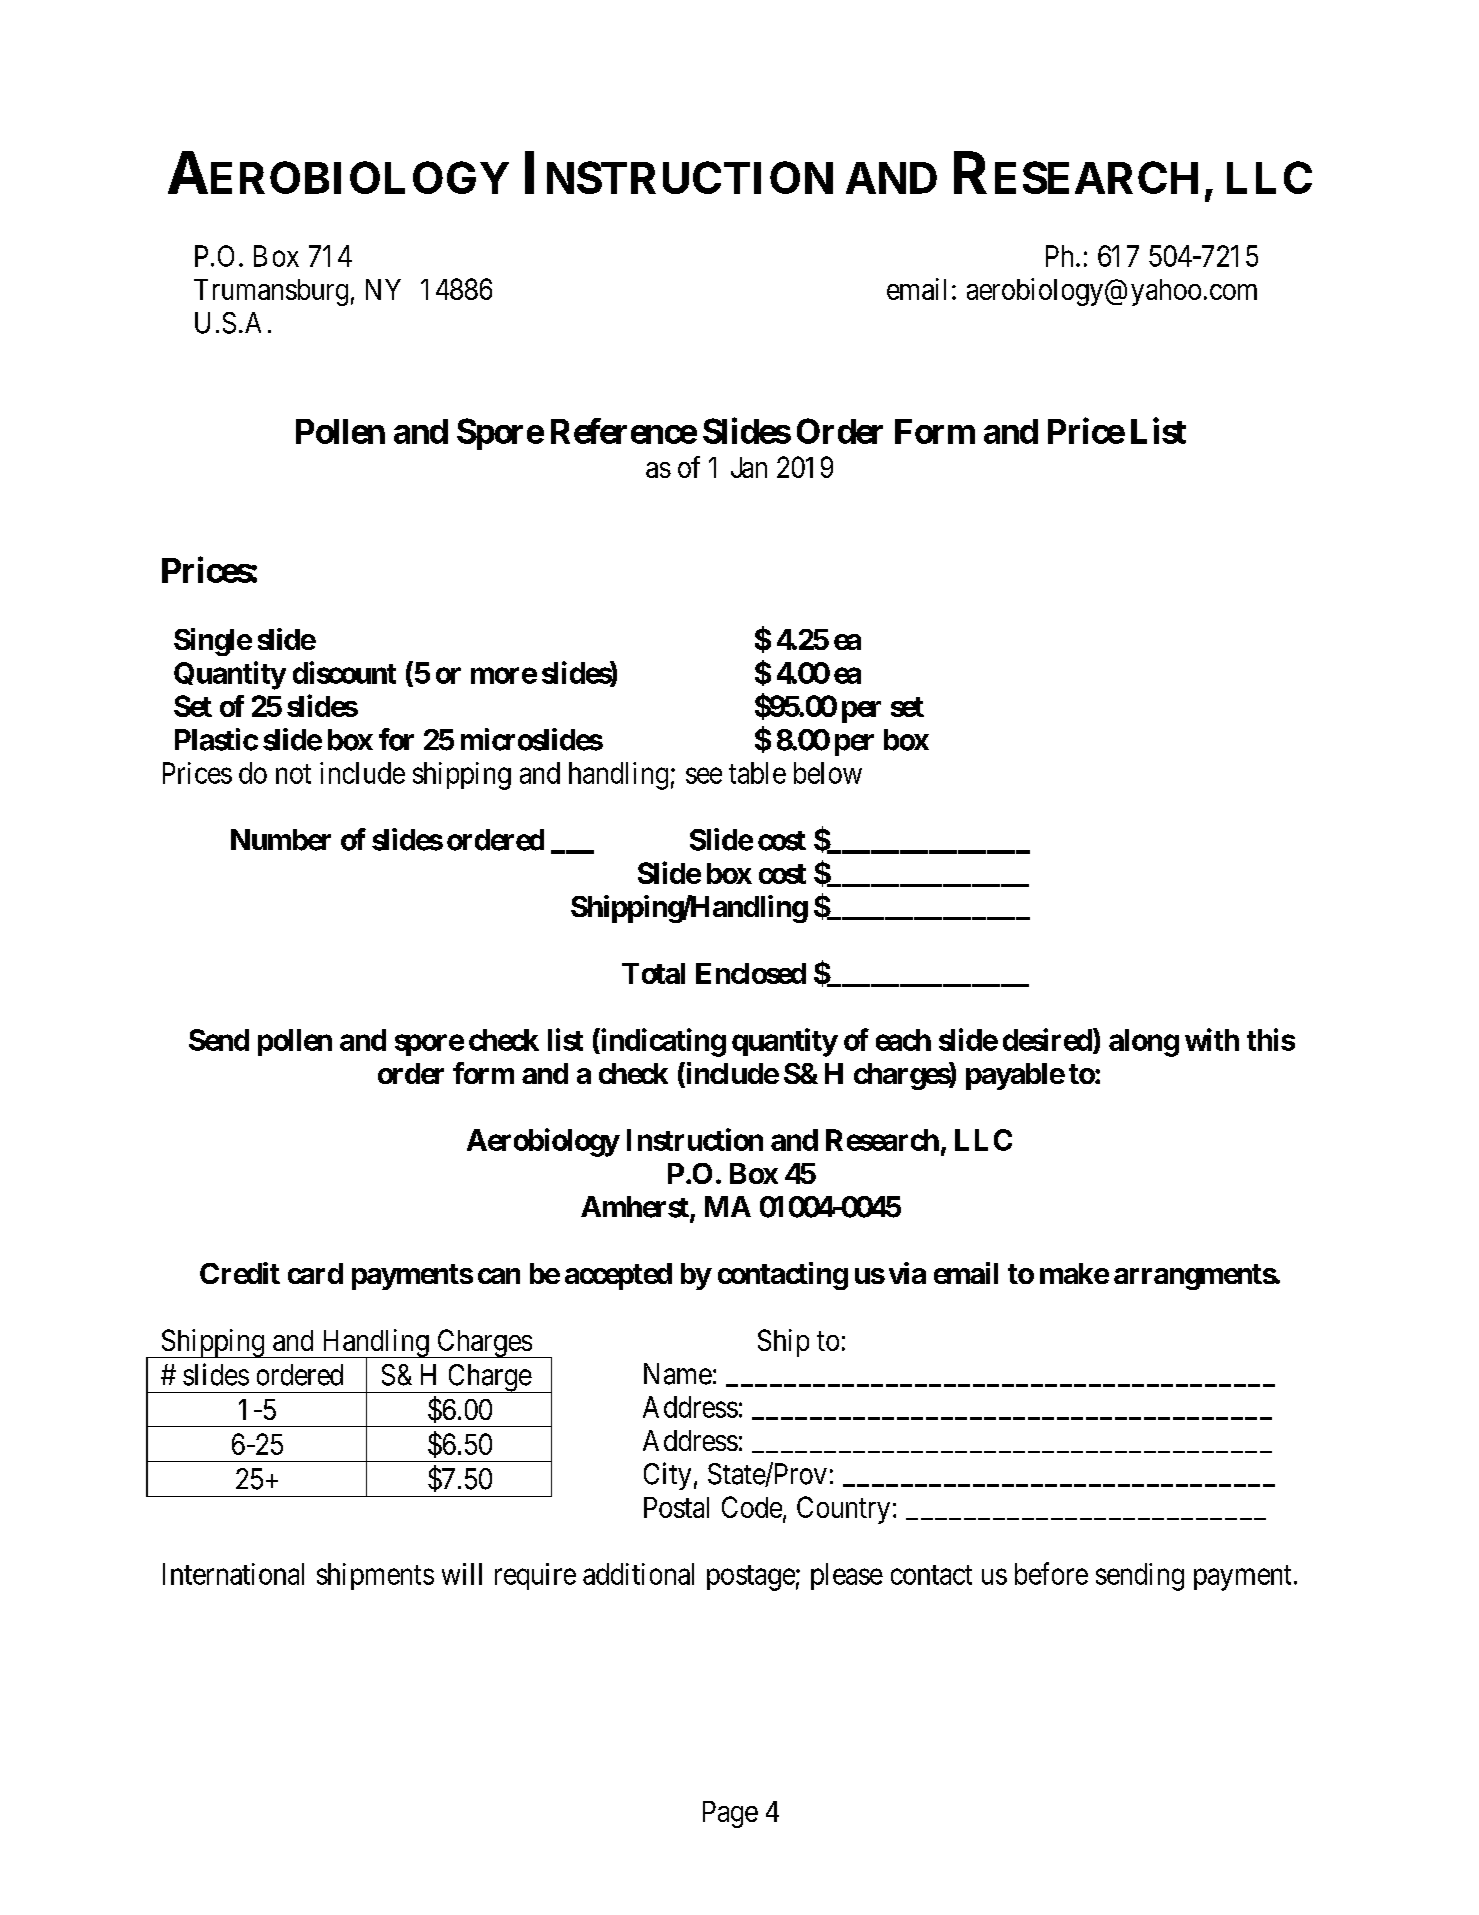  Describe the element at coordinates (636, 1208) in the document. I see `Amherst` at that location.
